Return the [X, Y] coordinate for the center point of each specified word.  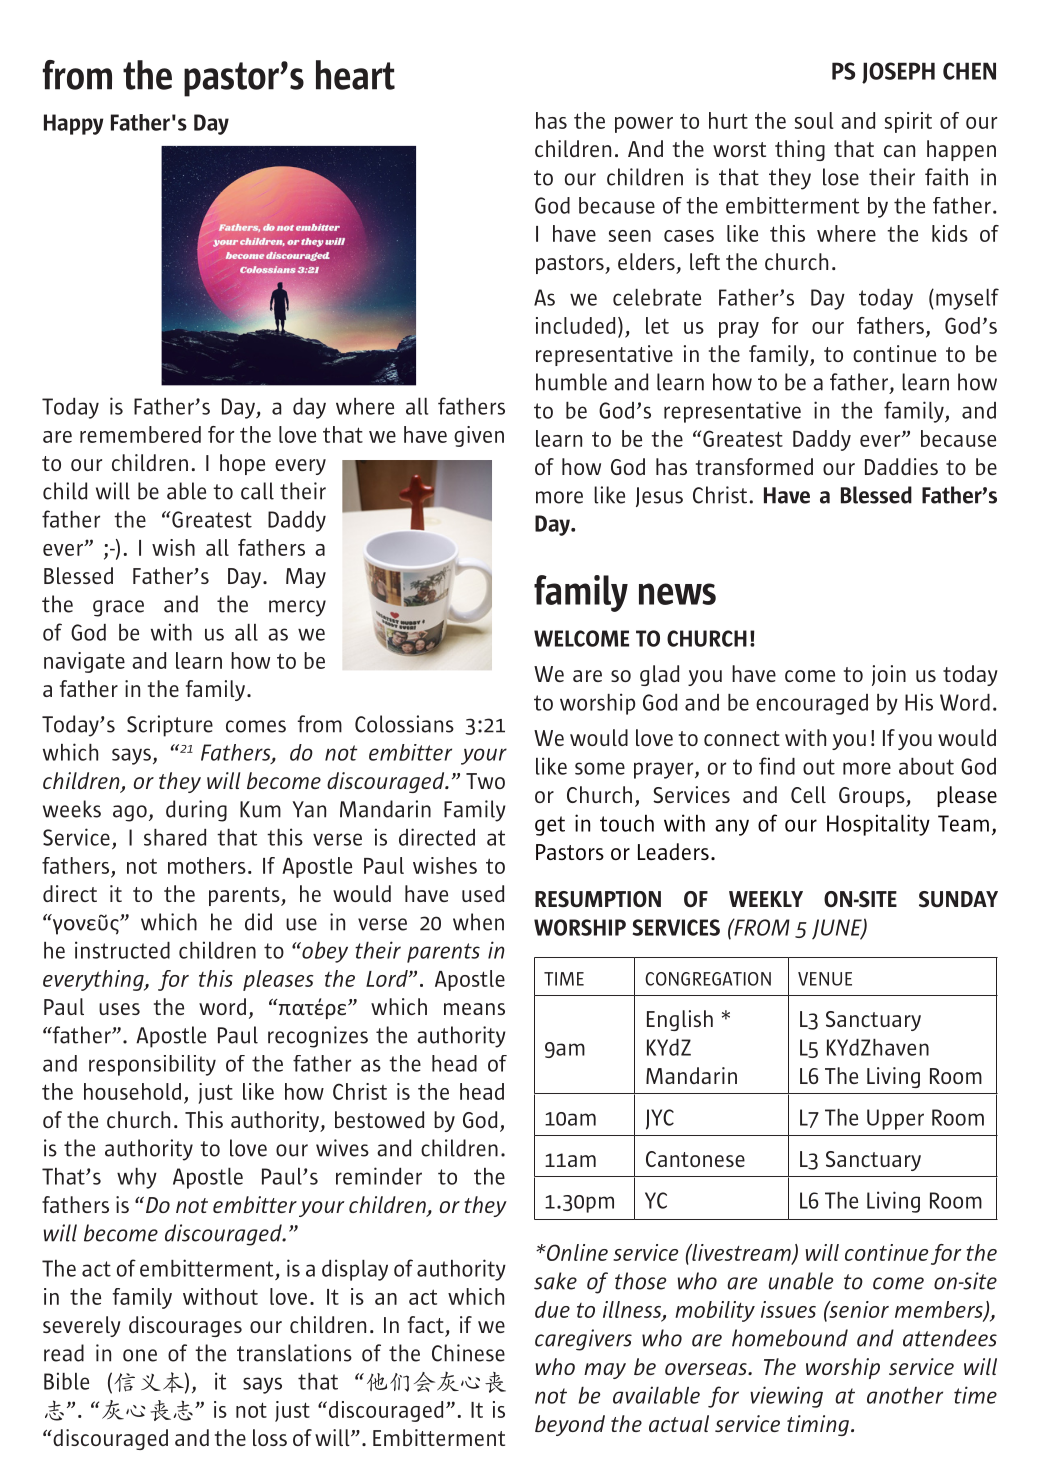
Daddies [901, 466]
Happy [73, 124]
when [478, 922]
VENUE [825, 979]
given [479, 436]
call [257, 491]
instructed [122, 950]
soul [814, 120]
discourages [185, 1326]
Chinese [468, 1353]
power [644, 125]
